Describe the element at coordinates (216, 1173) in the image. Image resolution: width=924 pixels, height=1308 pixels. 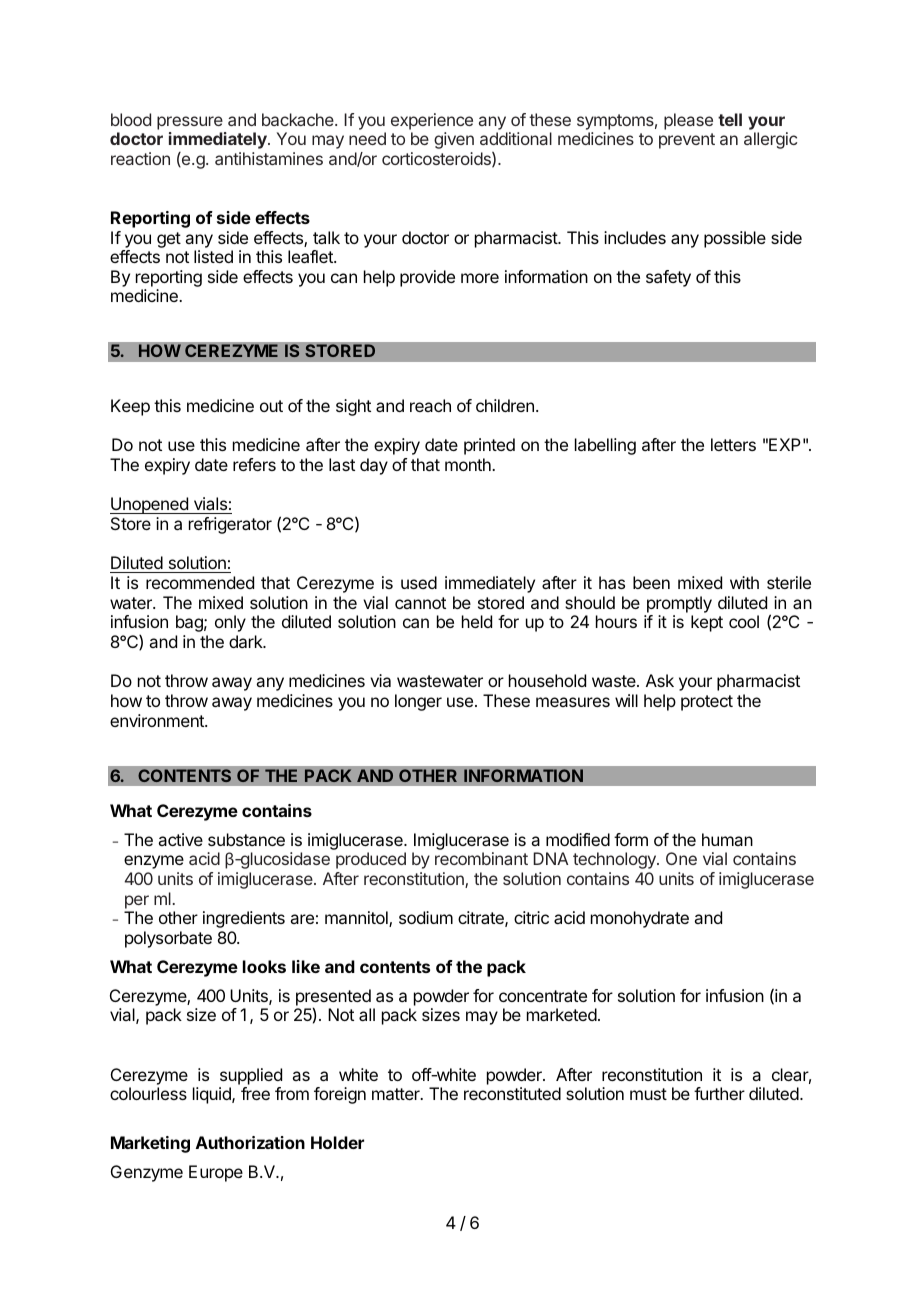
I see `Europe` at that location.
